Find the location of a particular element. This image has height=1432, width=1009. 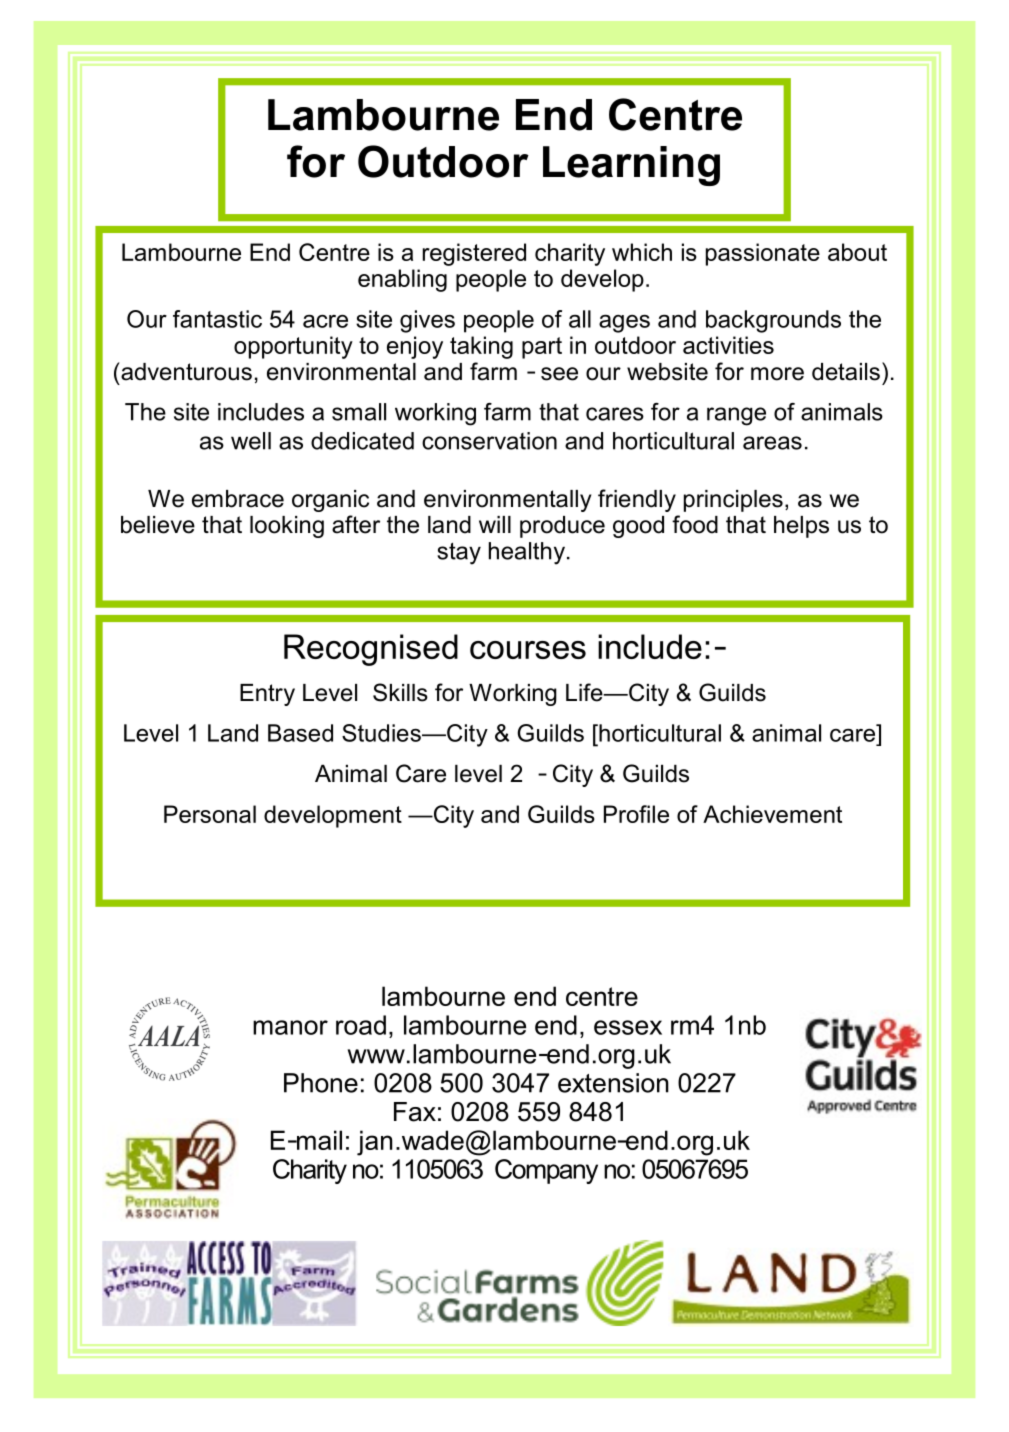

conservation is located at coordinates (489, 441).
